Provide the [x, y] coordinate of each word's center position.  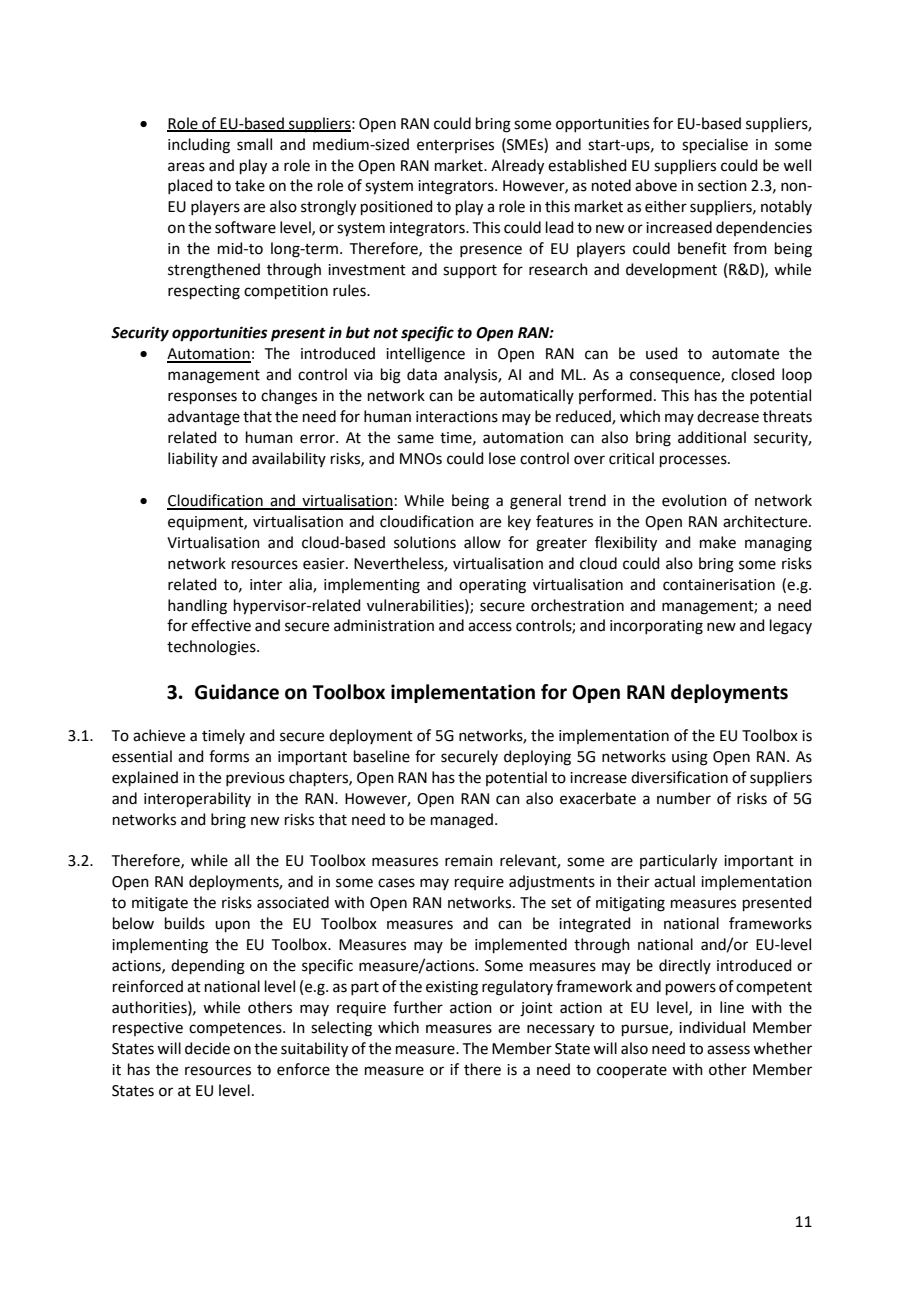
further [418, 1007]
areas [186, 167]
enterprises [455, 146]
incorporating [656, 627]
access [490, 627]
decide [207, 1048]
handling [197, 607]
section [722, 186]
